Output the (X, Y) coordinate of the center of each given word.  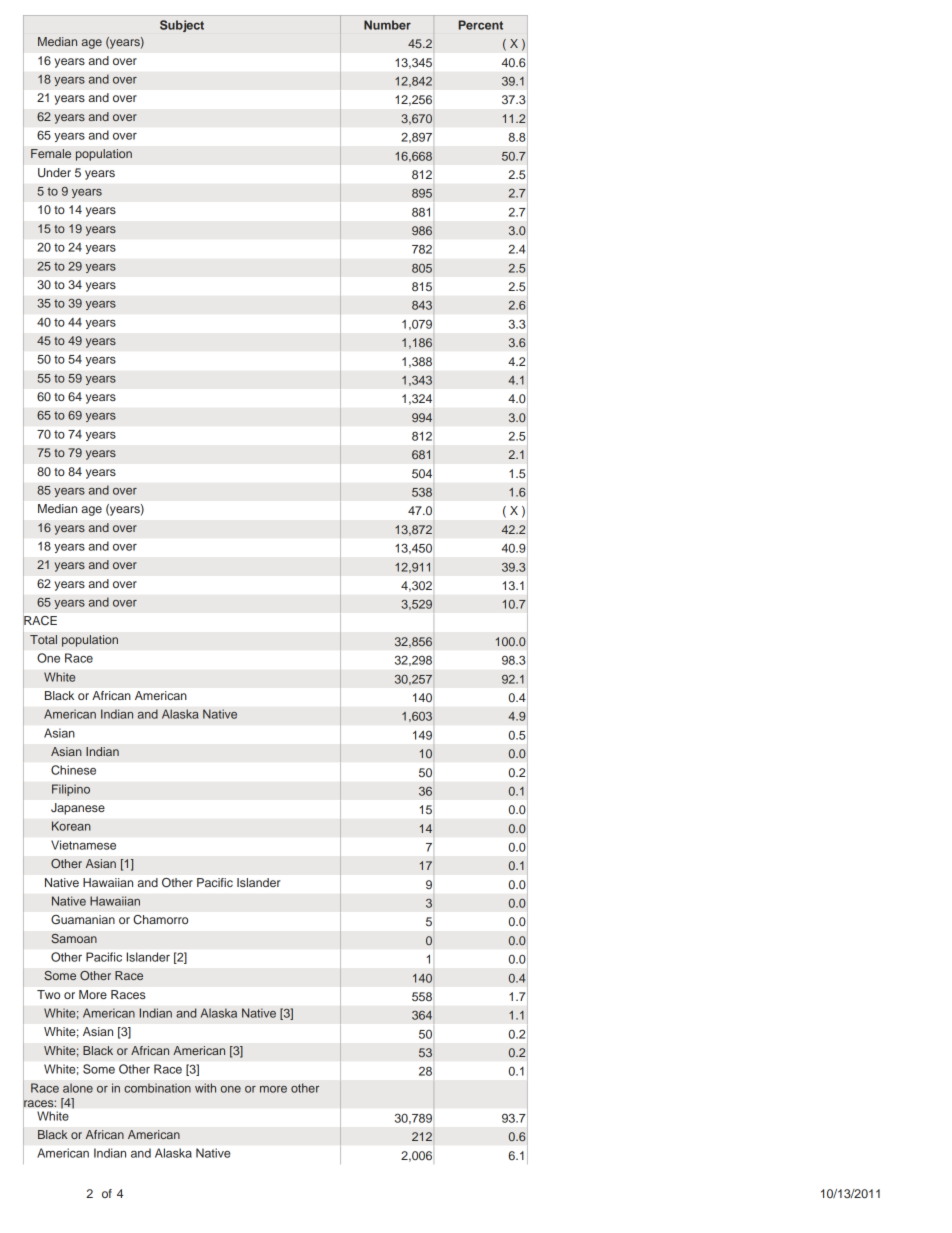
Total (43, 639)
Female (51, 153)
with (205, 1088)
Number (387, 25)
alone (78, 1088)
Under (54, 172)
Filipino (71, 790)
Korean (71, 826)
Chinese (73, 770)
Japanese (78, 809)
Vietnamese (83, 845)
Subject (182, 26)
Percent (481, 25)
